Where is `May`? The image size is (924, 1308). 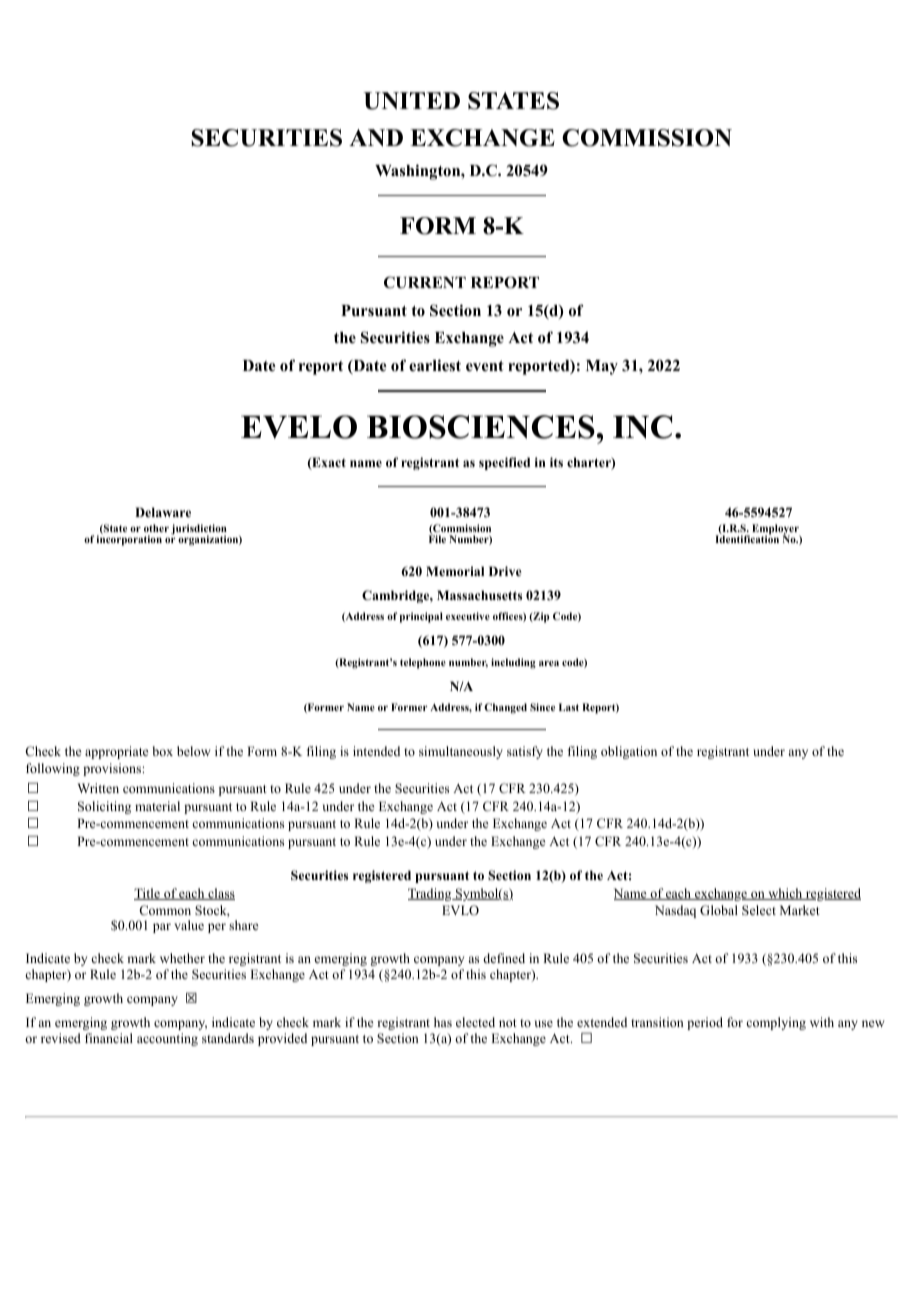
May is located at coordinates (602, 367).
